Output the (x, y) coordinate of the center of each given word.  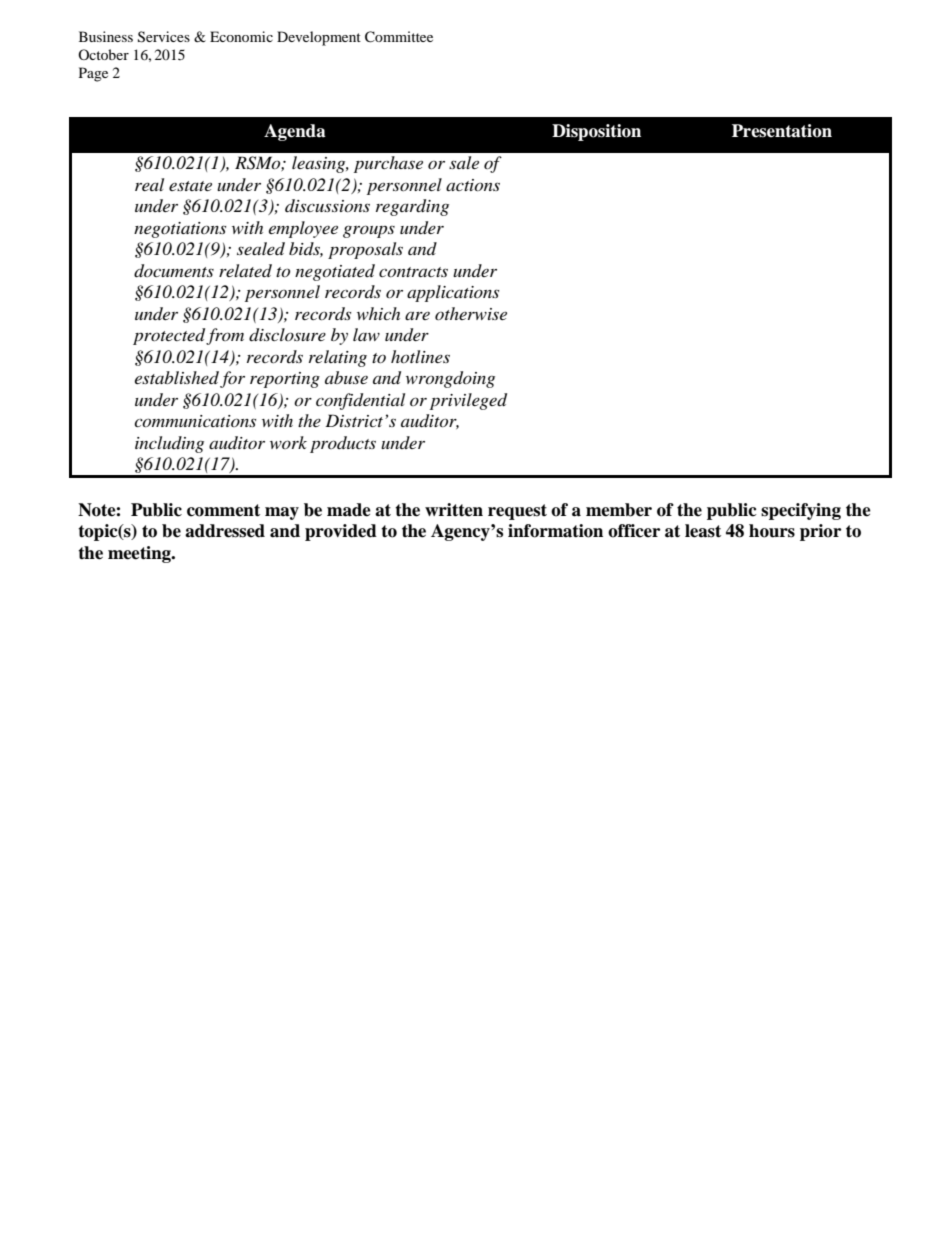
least (703, 531)
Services (164, 37)
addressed (225, 531)
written (454, 510)
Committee (399, 37)
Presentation (782, 131)
